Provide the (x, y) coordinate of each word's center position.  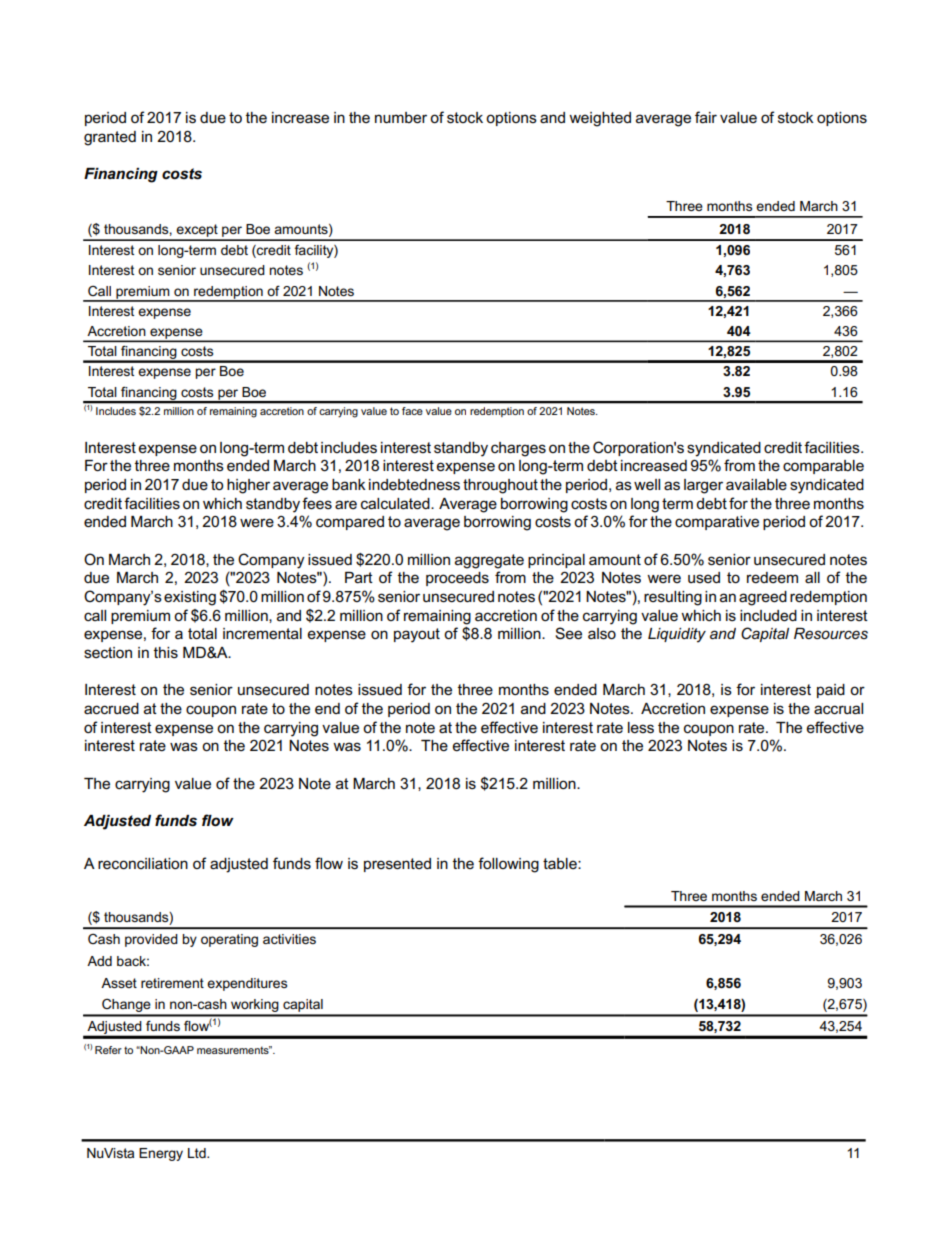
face (412, 411)
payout (417, 635)
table (561, 863)
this (166, 652)
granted (110, 138)
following (508, 865)
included (768, 615)
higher (248, 486)
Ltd (198, 1153)
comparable (823, 467)
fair (706, 117)
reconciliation (143, 863)
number (401, 117)
